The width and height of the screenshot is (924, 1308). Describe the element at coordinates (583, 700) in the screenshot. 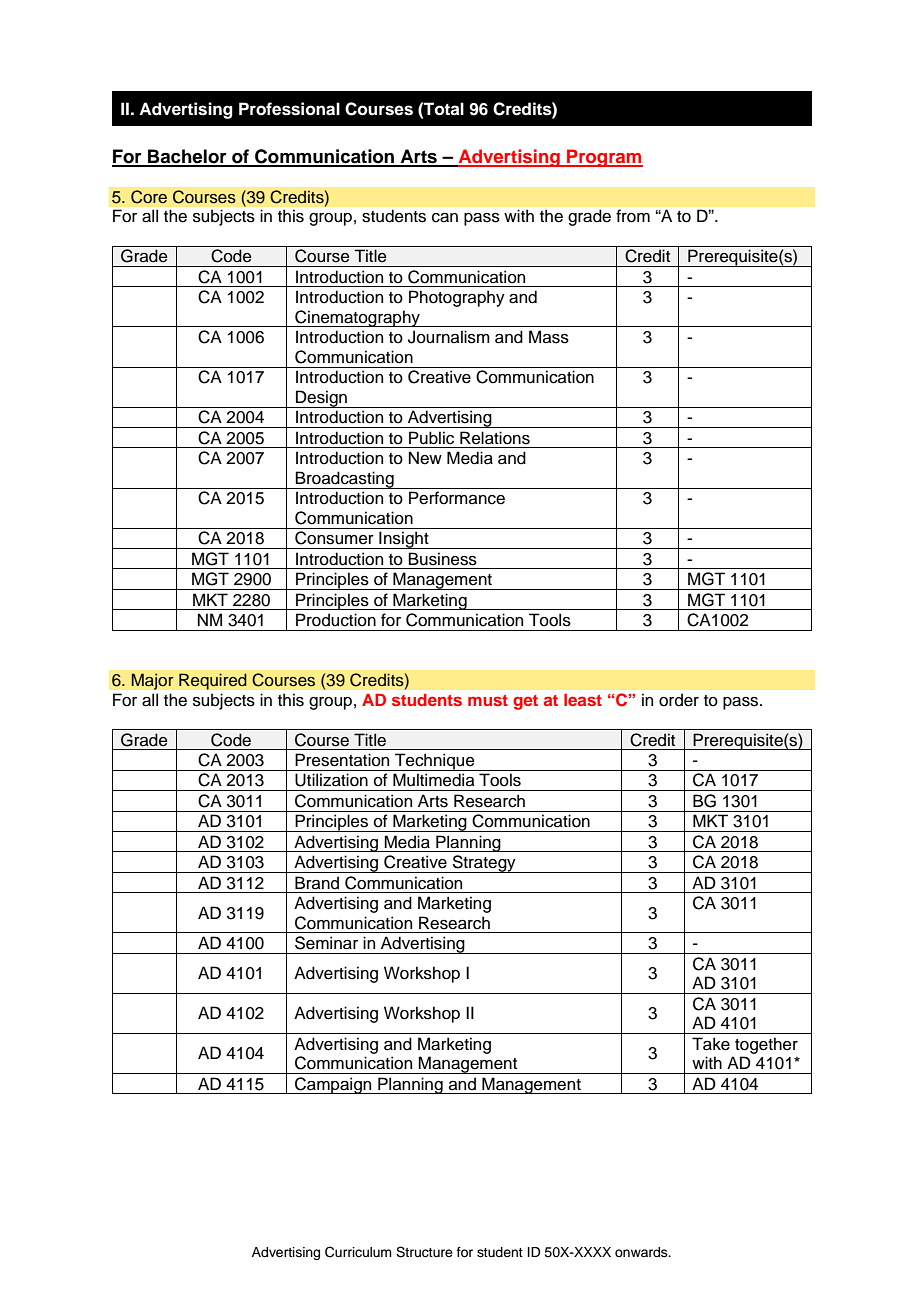

I see `least` at that location.
